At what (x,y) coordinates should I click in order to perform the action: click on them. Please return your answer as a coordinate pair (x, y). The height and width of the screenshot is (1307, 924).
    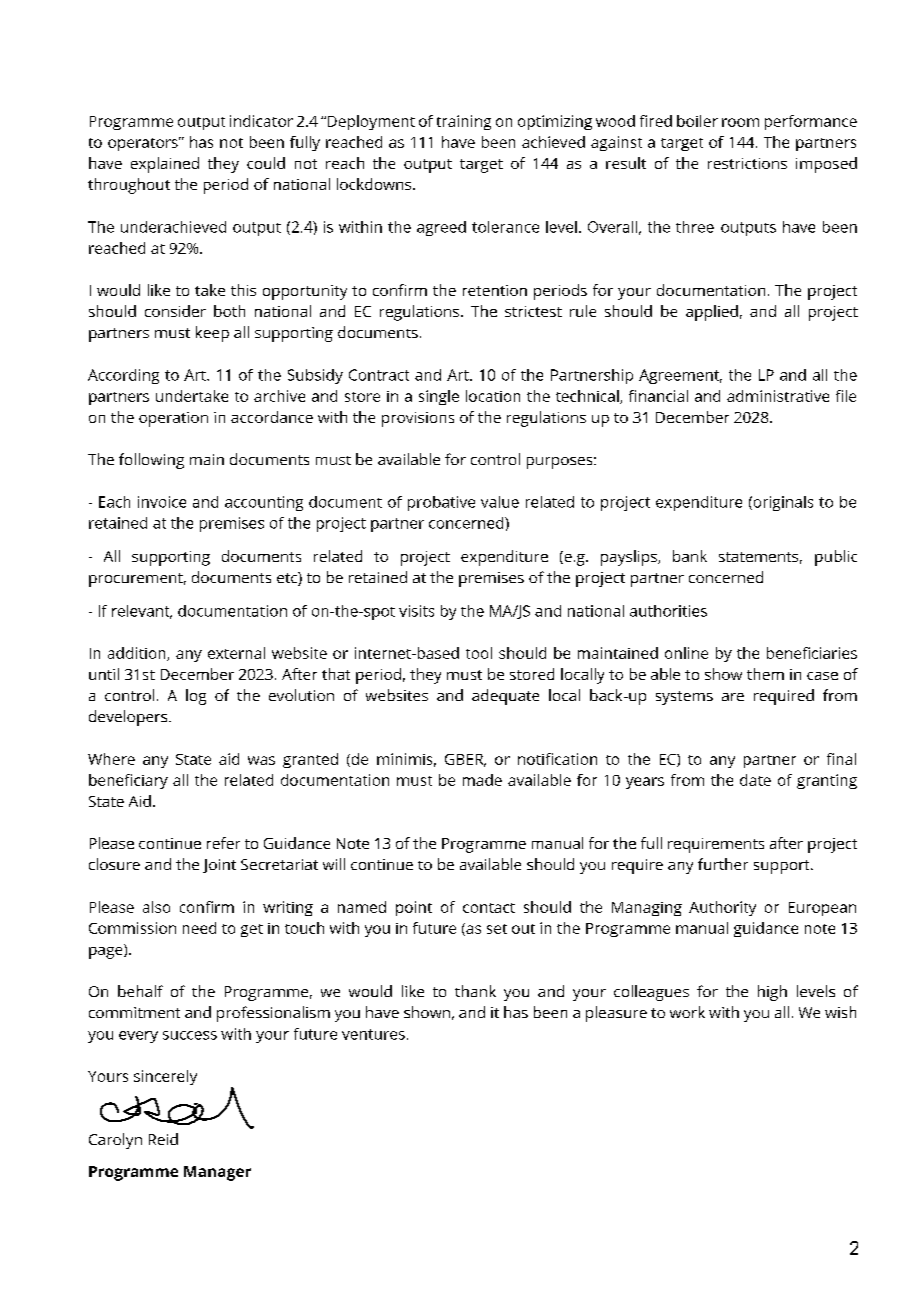
    Looking at the image, I should click on (765, 674).
